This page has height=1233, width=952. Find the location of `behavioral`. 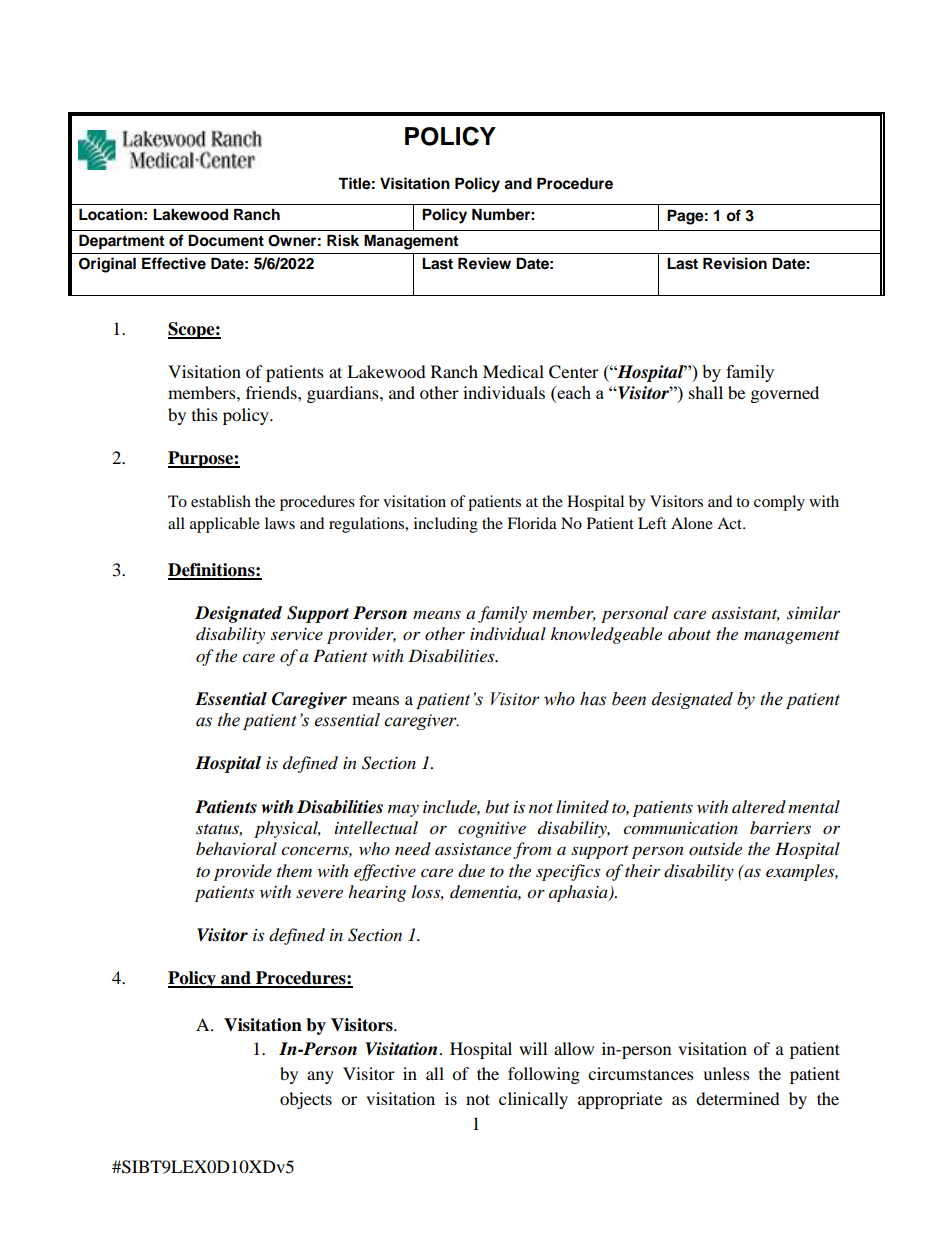

behavioral is located at coordinates (236, 849).
